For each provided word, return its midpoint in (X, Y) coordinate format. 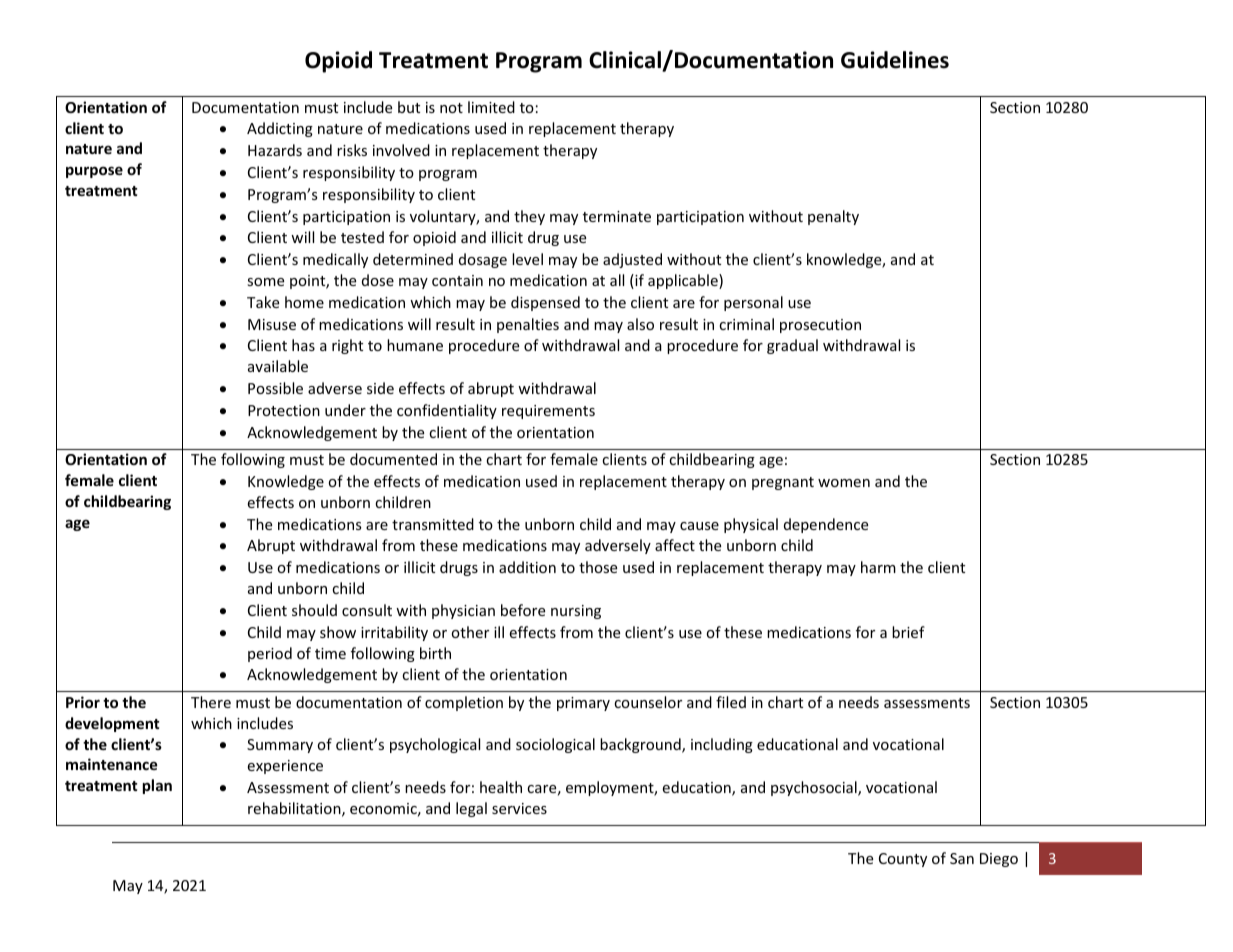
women (844, 483)
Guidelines (895, 60)
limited (491, 107)
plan (157, 786)
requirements (548, 412)
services (519, 808)
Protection (284, 410)
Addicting (280, 129)
